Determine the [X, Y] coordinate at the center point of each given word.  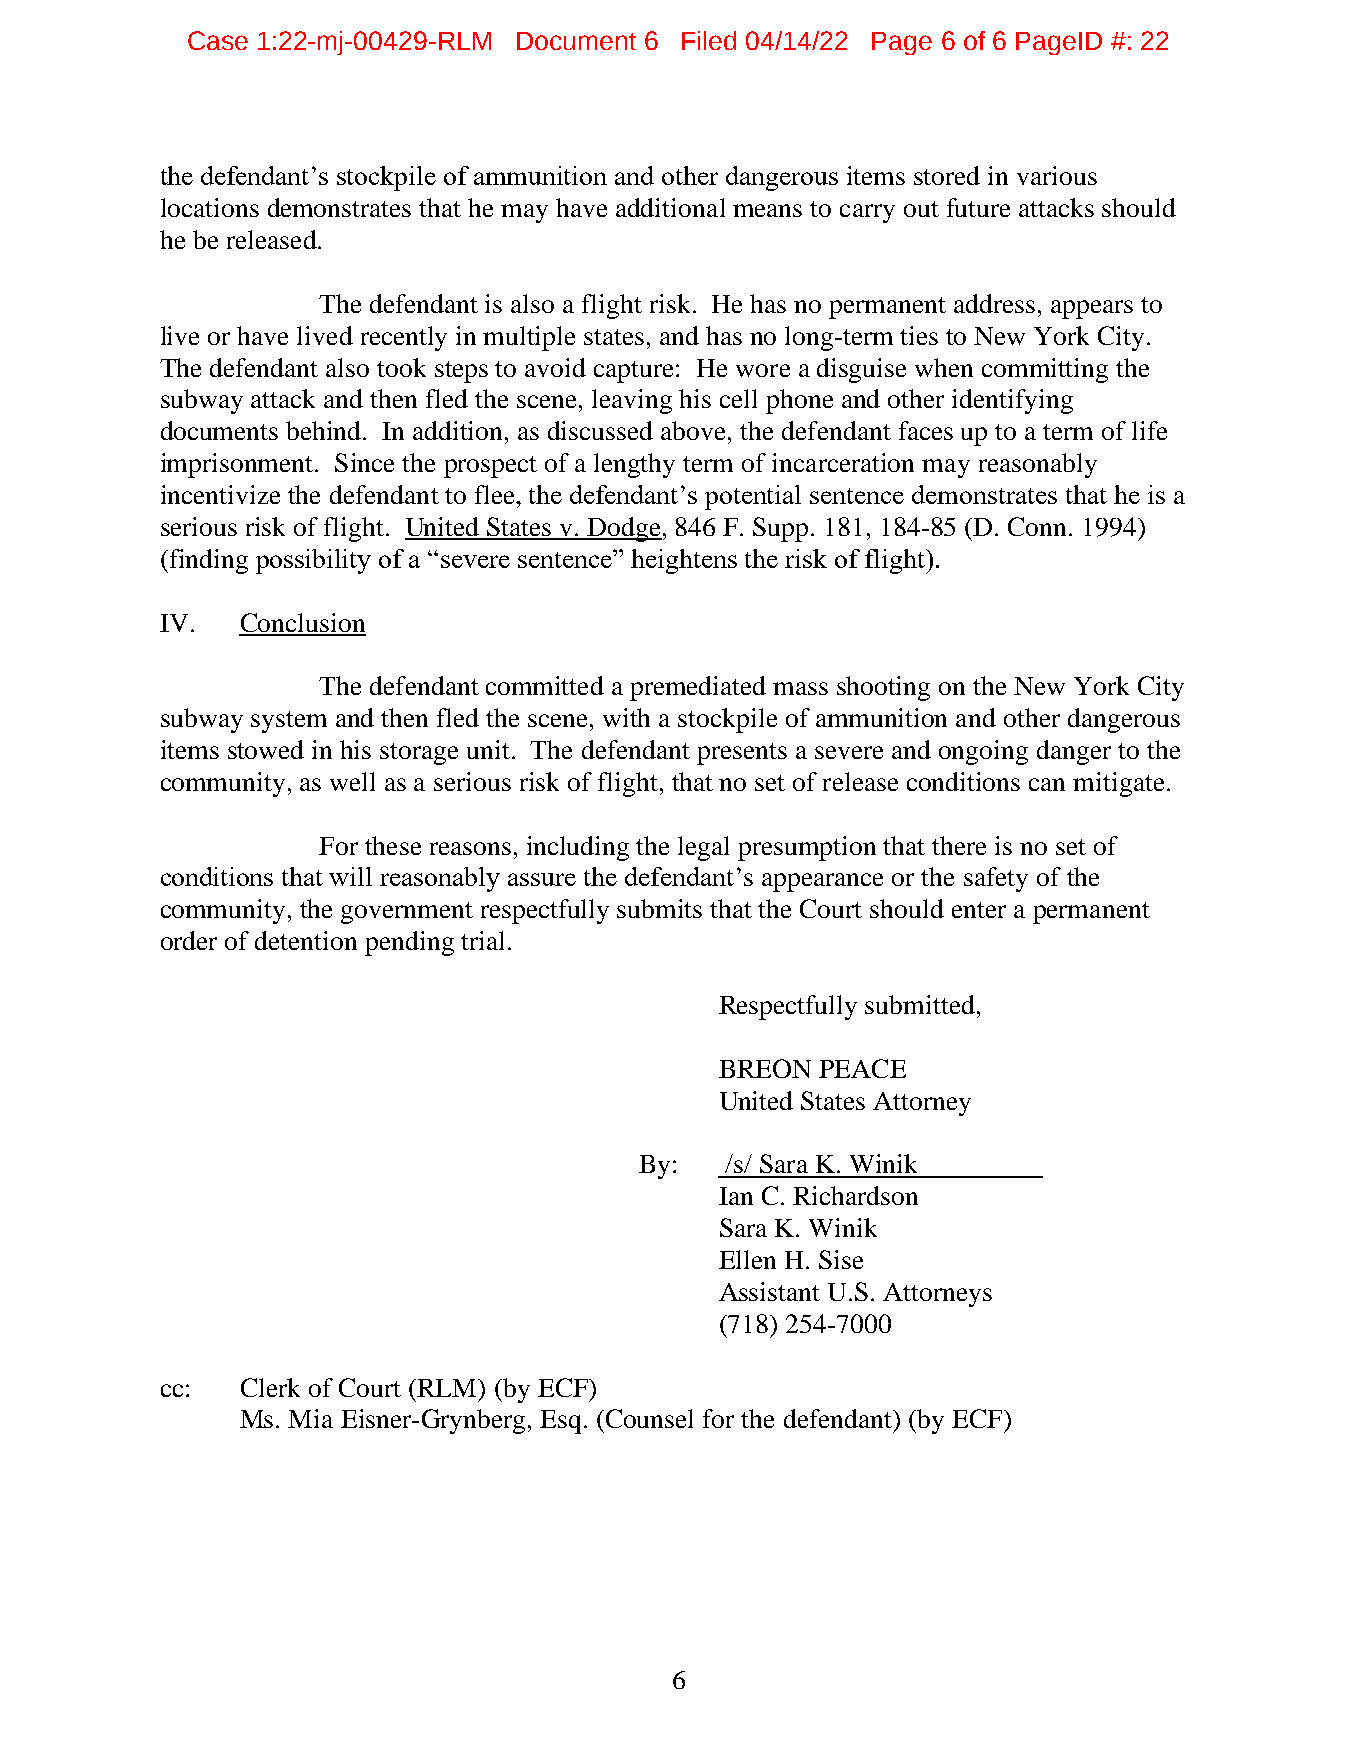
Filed [709, 40]
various [1057, 175]
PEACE [862, 1068]
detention [306, 940]
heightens [684, 561]
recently [404, 338]
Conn [1039, 526]
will [350, 876]
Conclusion [302, 624]
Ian [736, 1196]
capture [635, 372]
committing [1045, 370]
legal [703, 848]
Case [218, 40]
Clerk [270, 1387]
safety [996, 879]
